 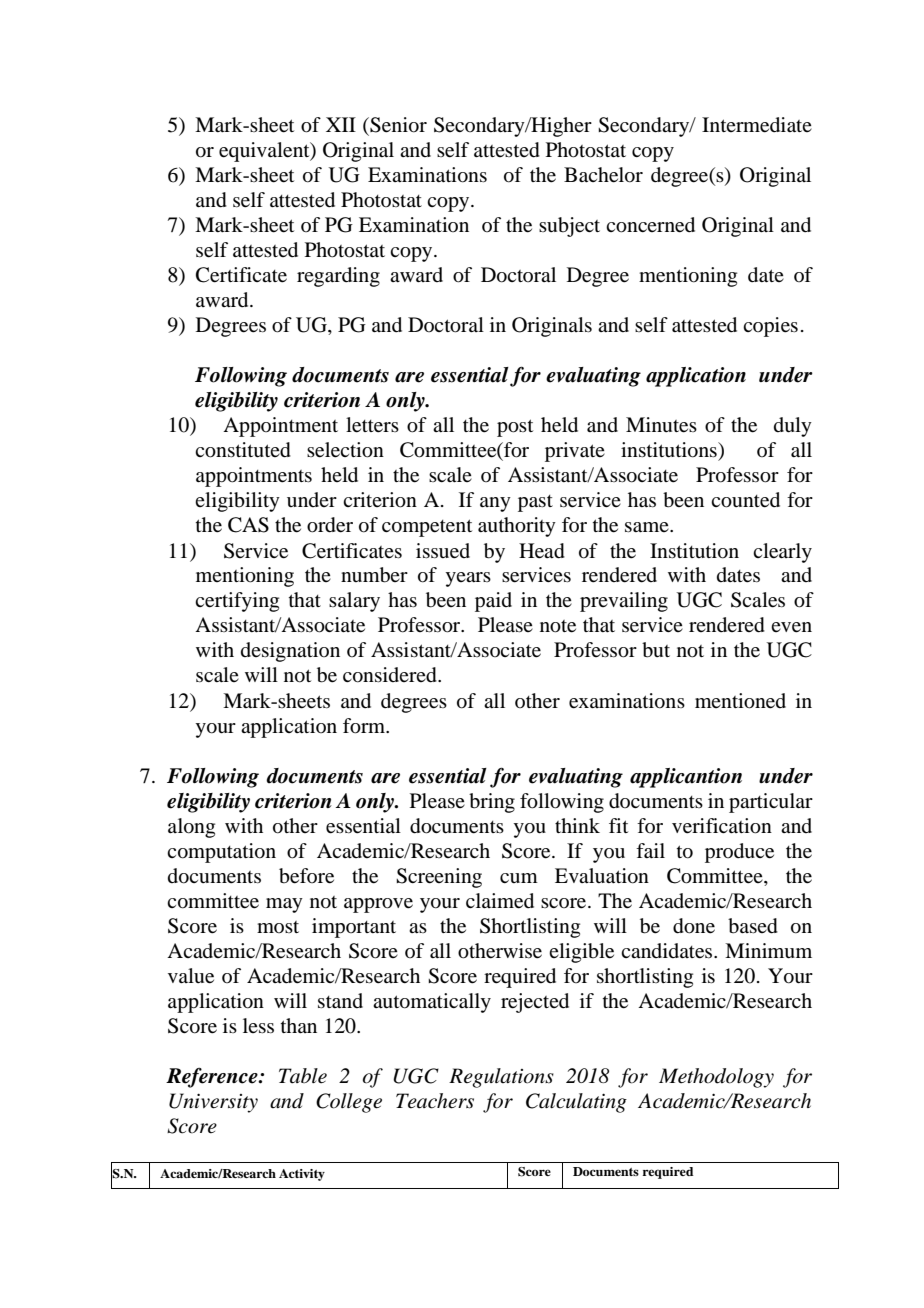 What do you see at coordinates (500, 901) in the screenshot?
I see `claimed` at bounding box center [500, 901].
